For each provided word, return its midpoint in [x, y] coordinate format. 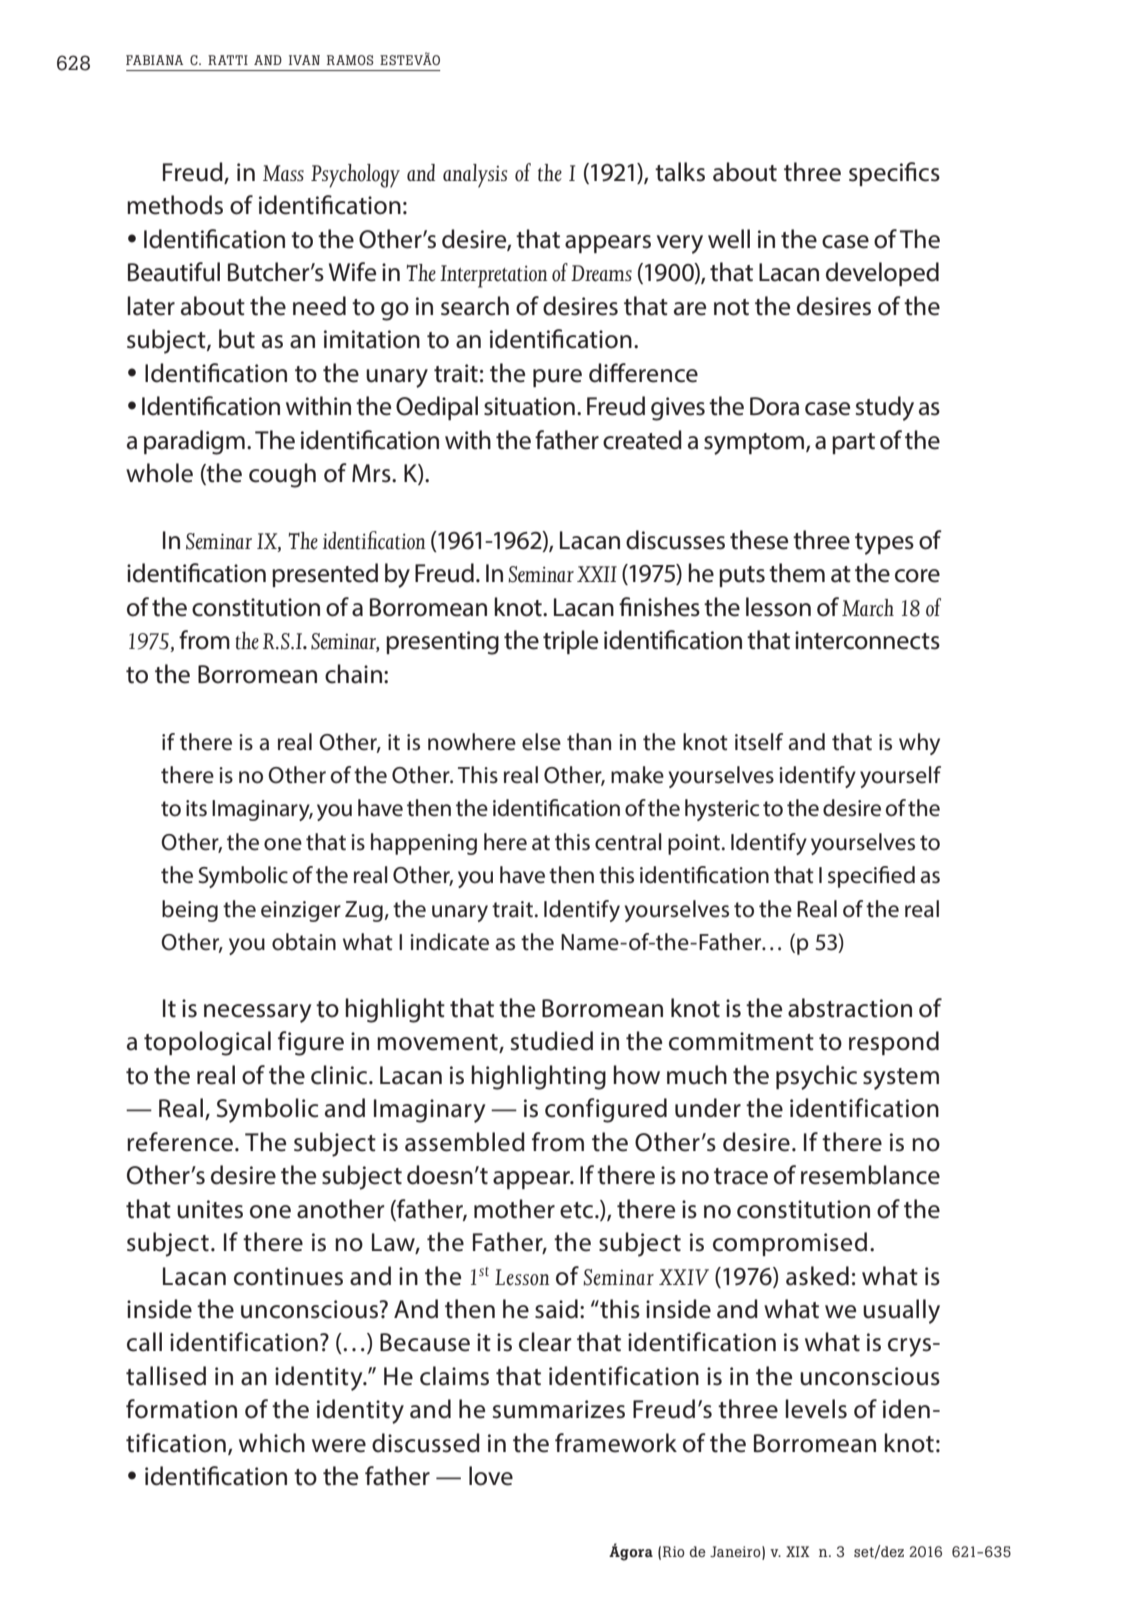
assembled [465, 1142]
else [541, 742]
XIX [798, 1551]
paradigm [194, 442]
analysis [475, 176]
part [853, 443]
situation [529, 406]
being [190, 911]
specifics [894, 174]
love [491, 1476]
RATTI [228, 60]
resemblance [870, 1175]
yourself [900, 777]
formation [181, 1409]
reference [180, 1142]
